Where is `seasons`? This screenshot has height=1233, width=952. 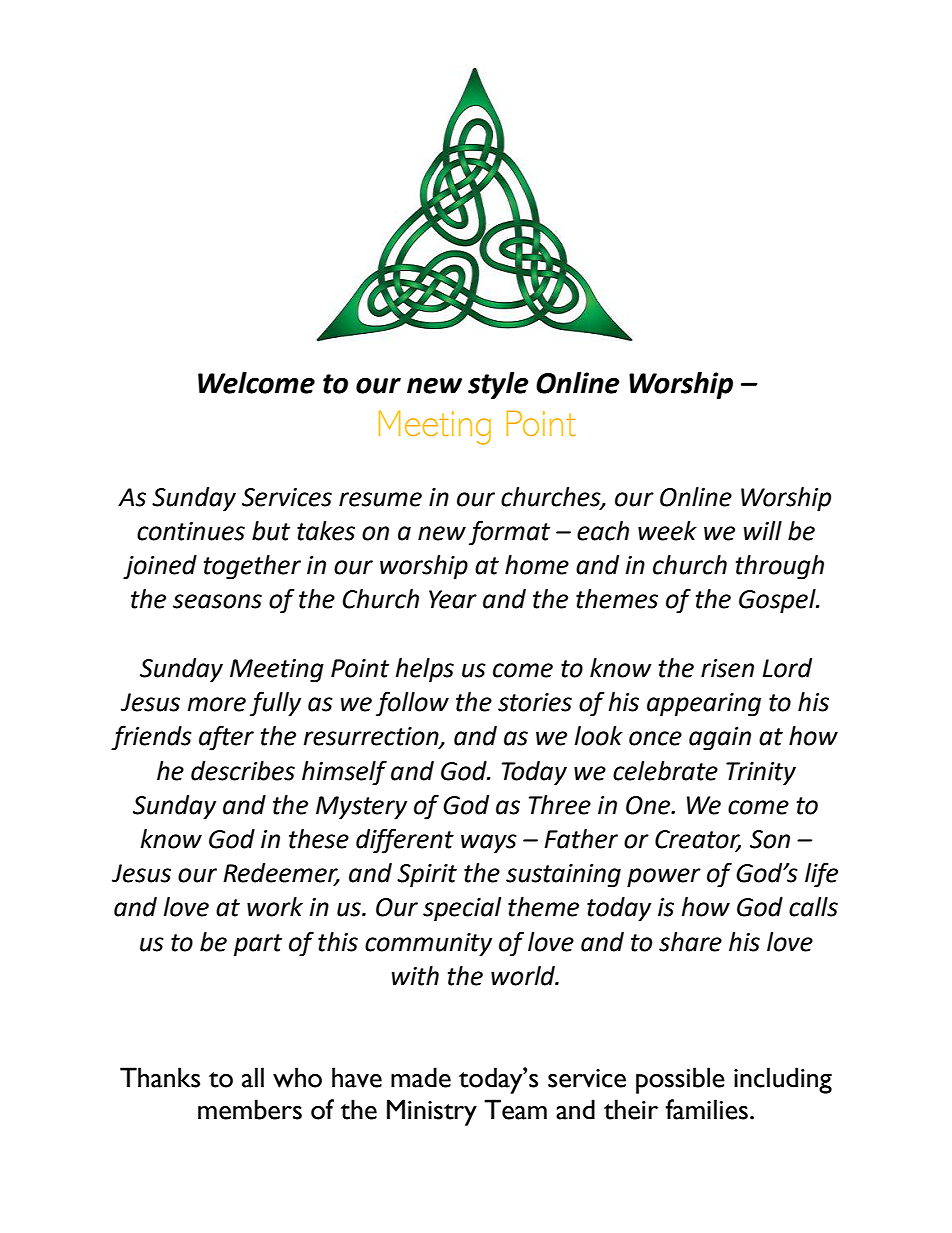
seasons is located at coordinates (217, 601).
